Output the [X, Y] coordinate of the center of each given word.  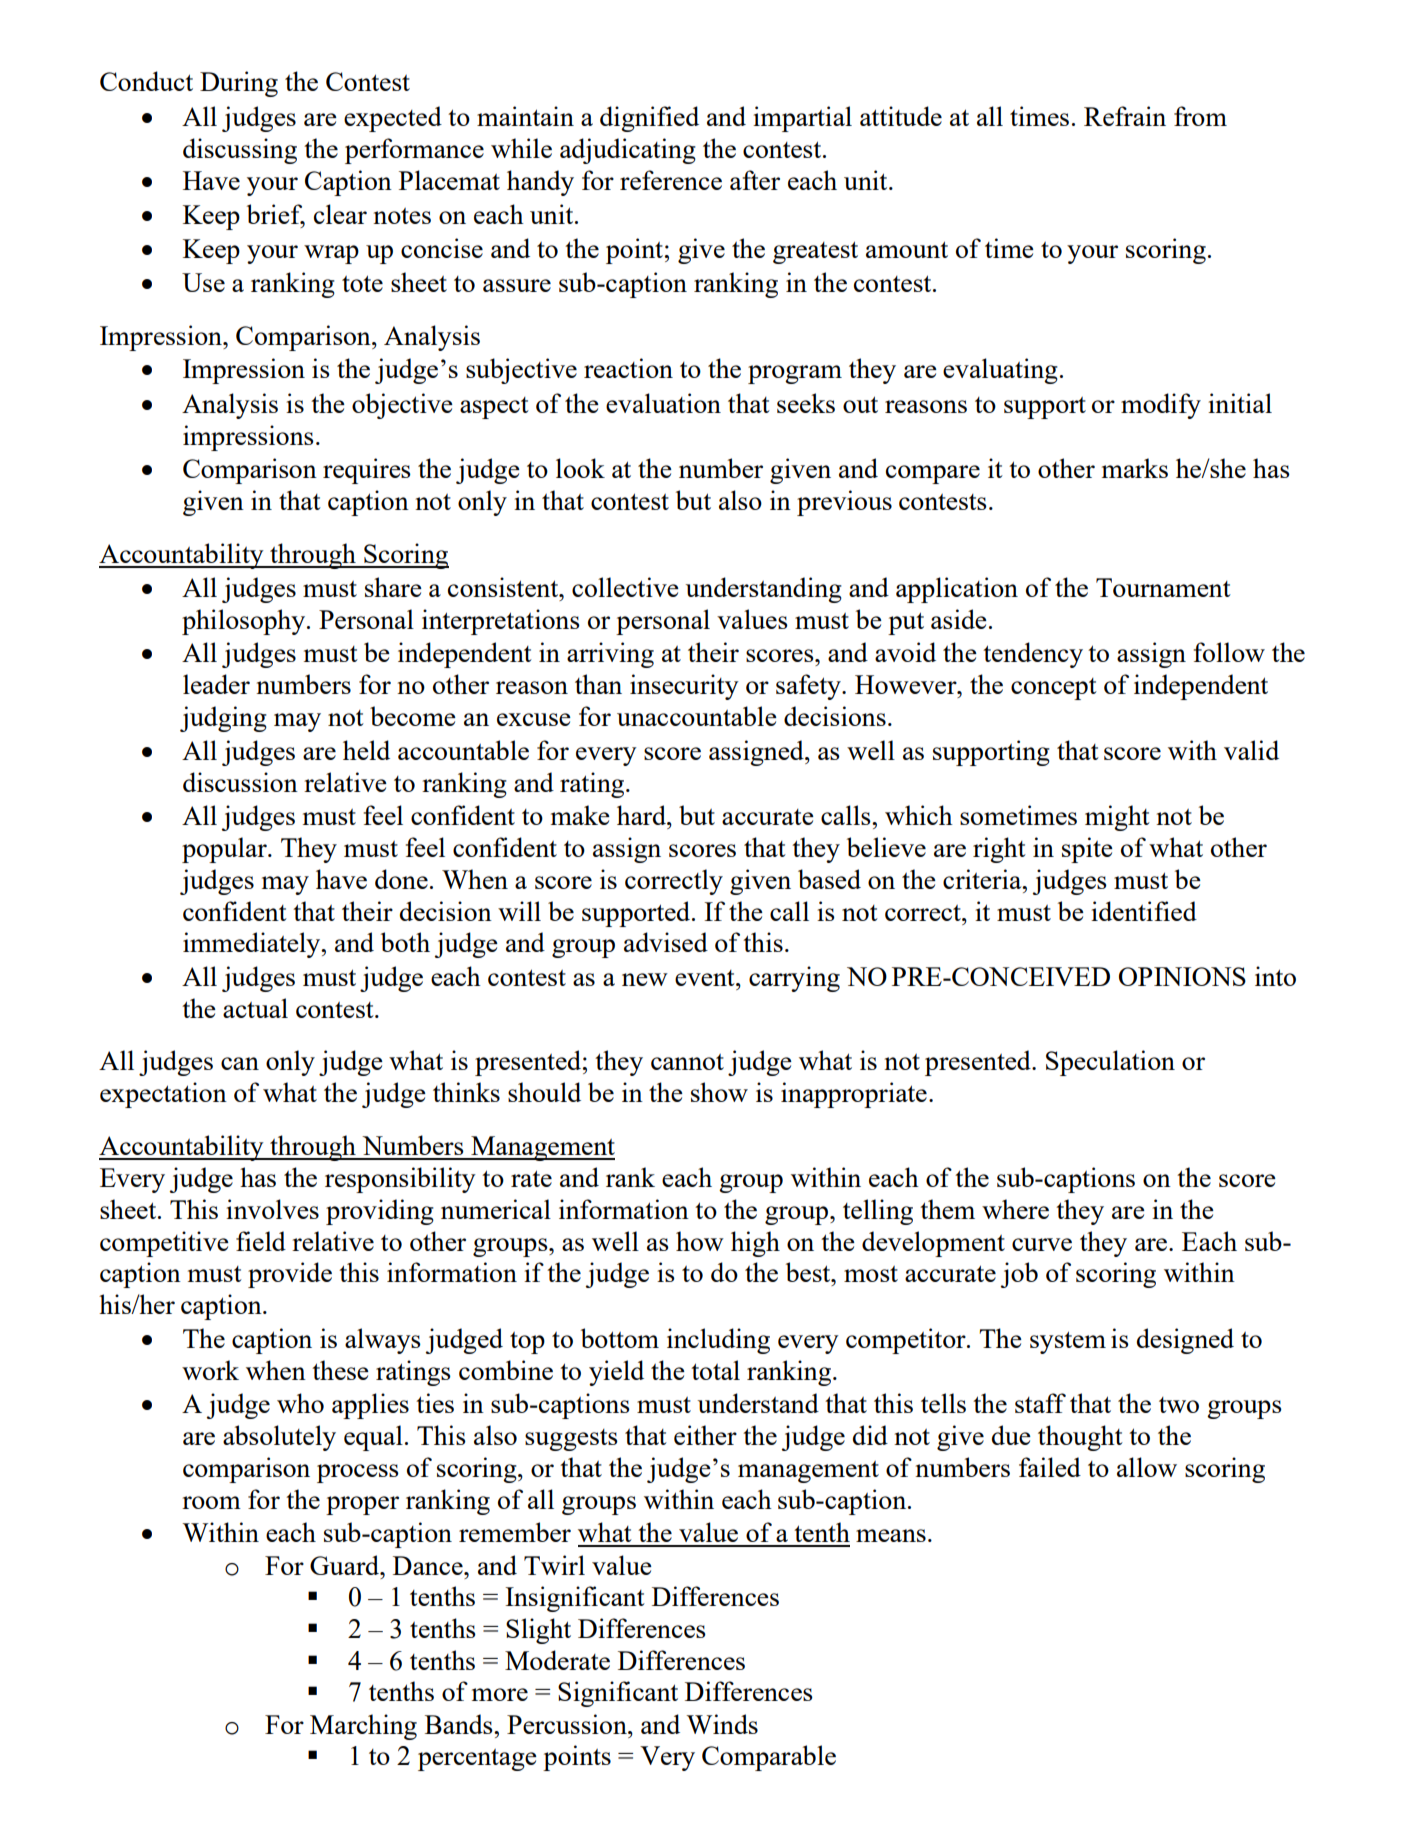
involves [272, 1209]
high [755, 1244]
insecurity [684, 687]
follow [1229, 652]
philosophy [245, 622]
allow [1147, 1467]
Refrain [1125, 116]
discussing [240, 151]
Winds [722, 1724]
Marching [363, 1727]
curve [1042, 1244]
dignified [649, 119]
